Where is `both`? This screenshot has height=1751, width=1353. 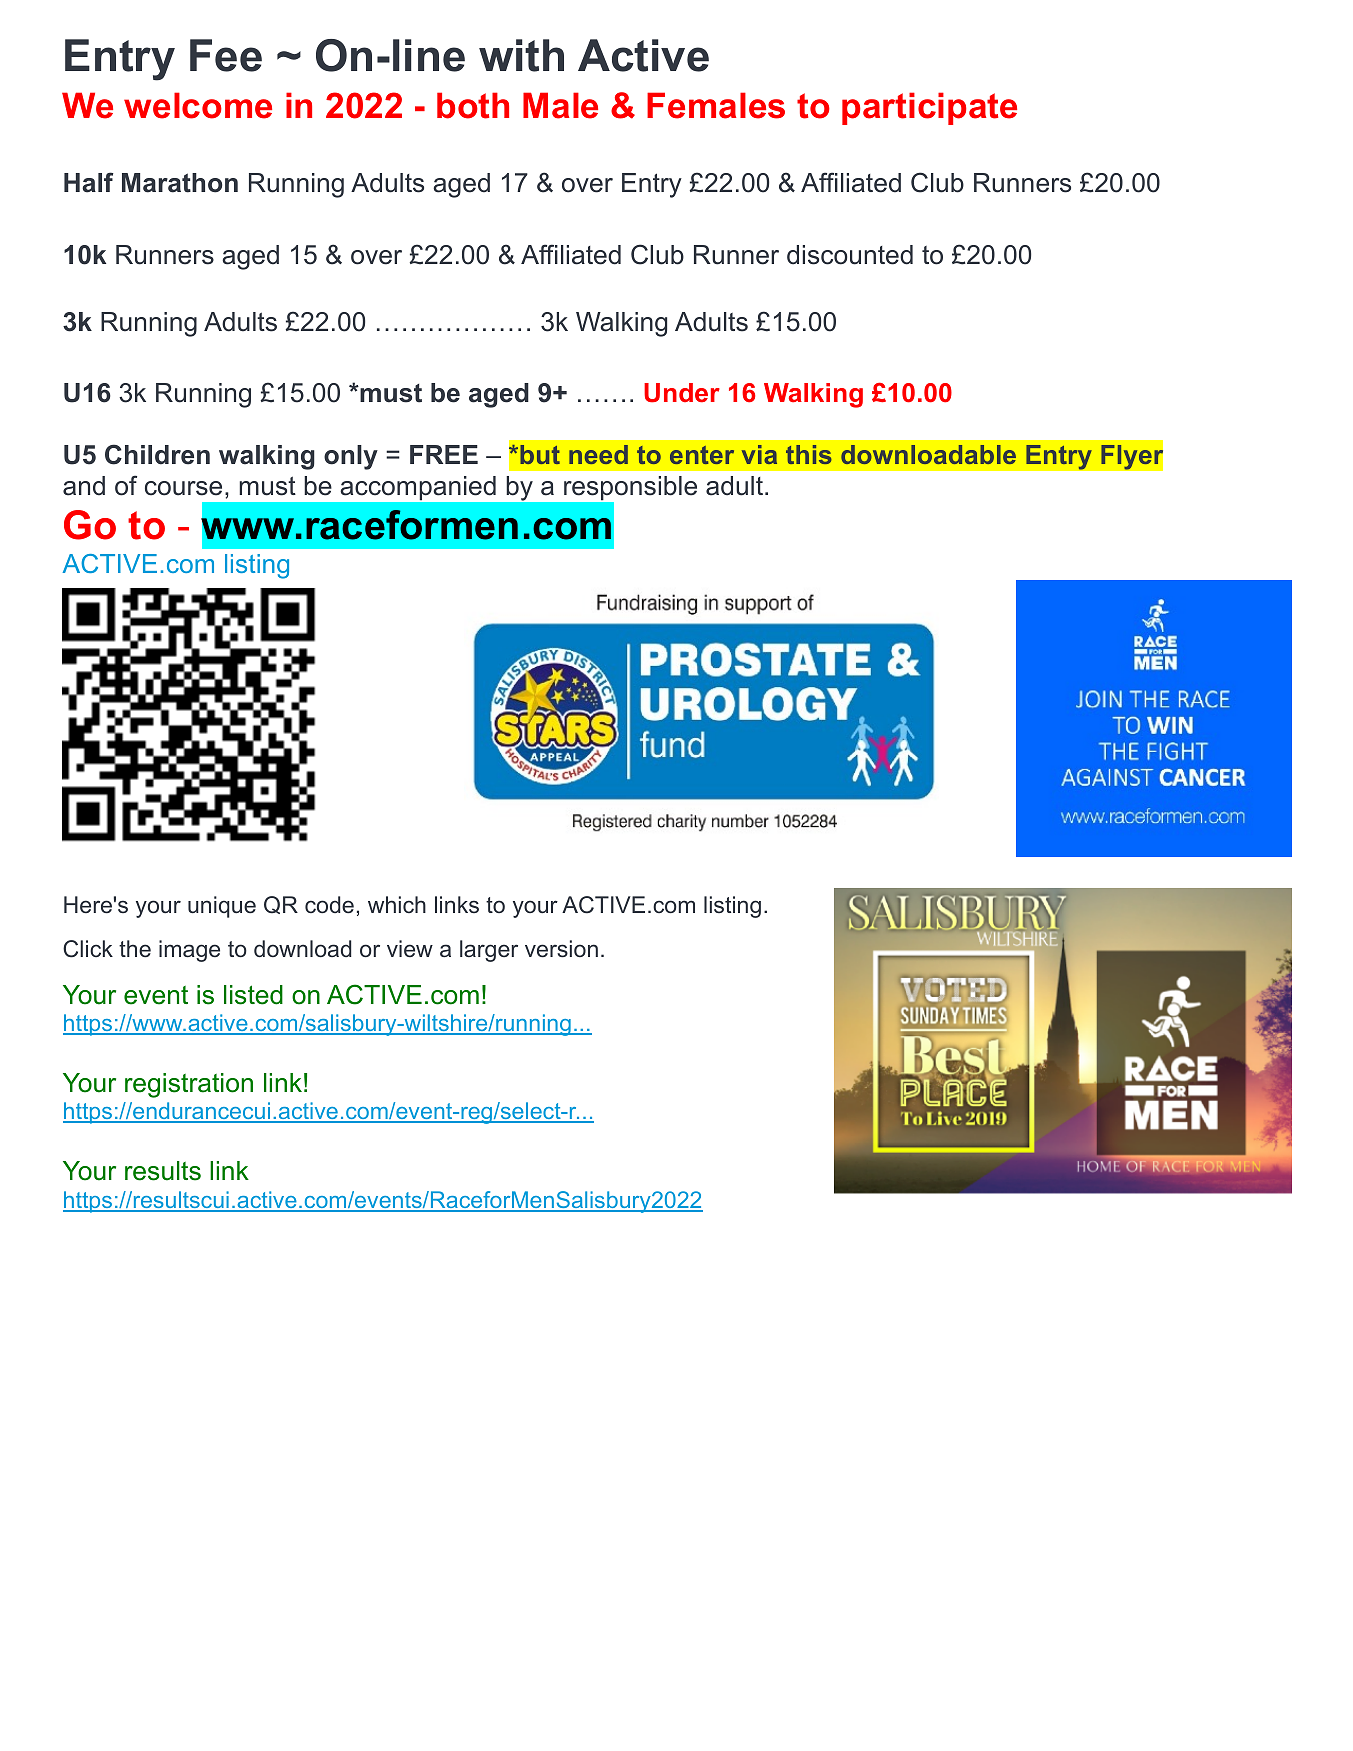 both is located at coordinates (473, 105).
